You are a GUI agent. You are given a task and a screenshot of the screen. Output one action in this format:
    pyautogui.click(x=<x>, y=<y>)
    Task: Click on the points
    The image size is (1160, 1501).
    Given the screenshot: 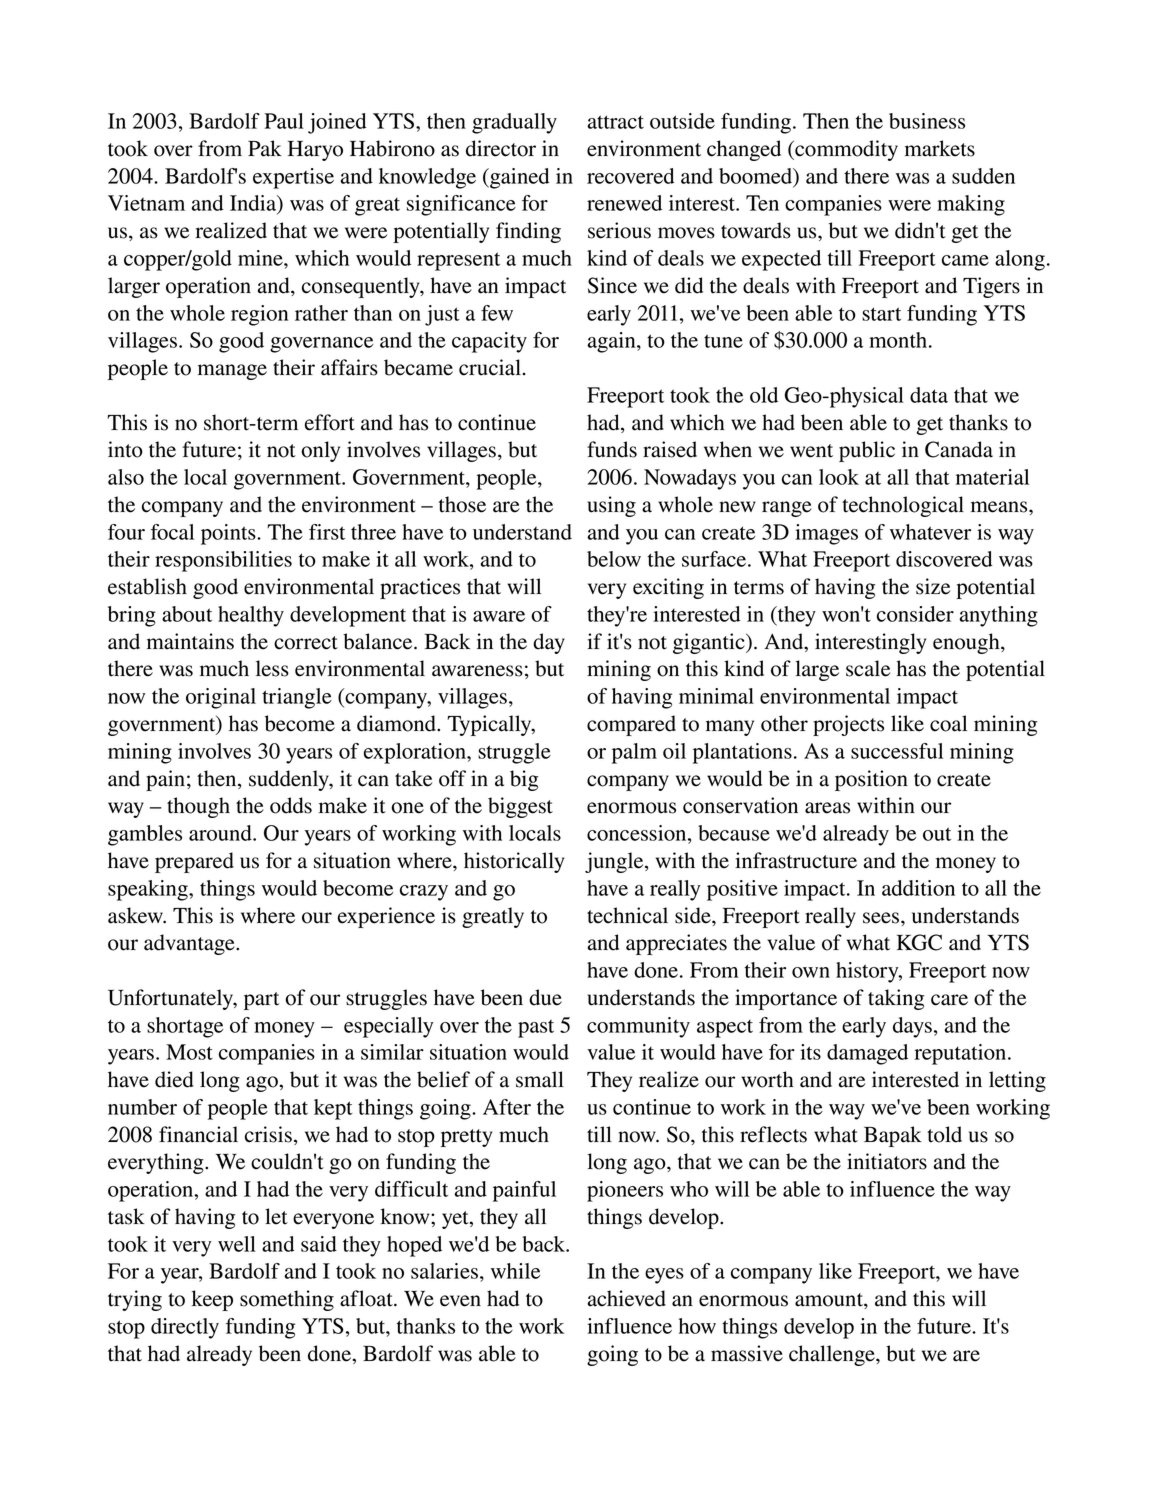 What is the action you would take?
    pyautogui.click(x=229, y=534)
